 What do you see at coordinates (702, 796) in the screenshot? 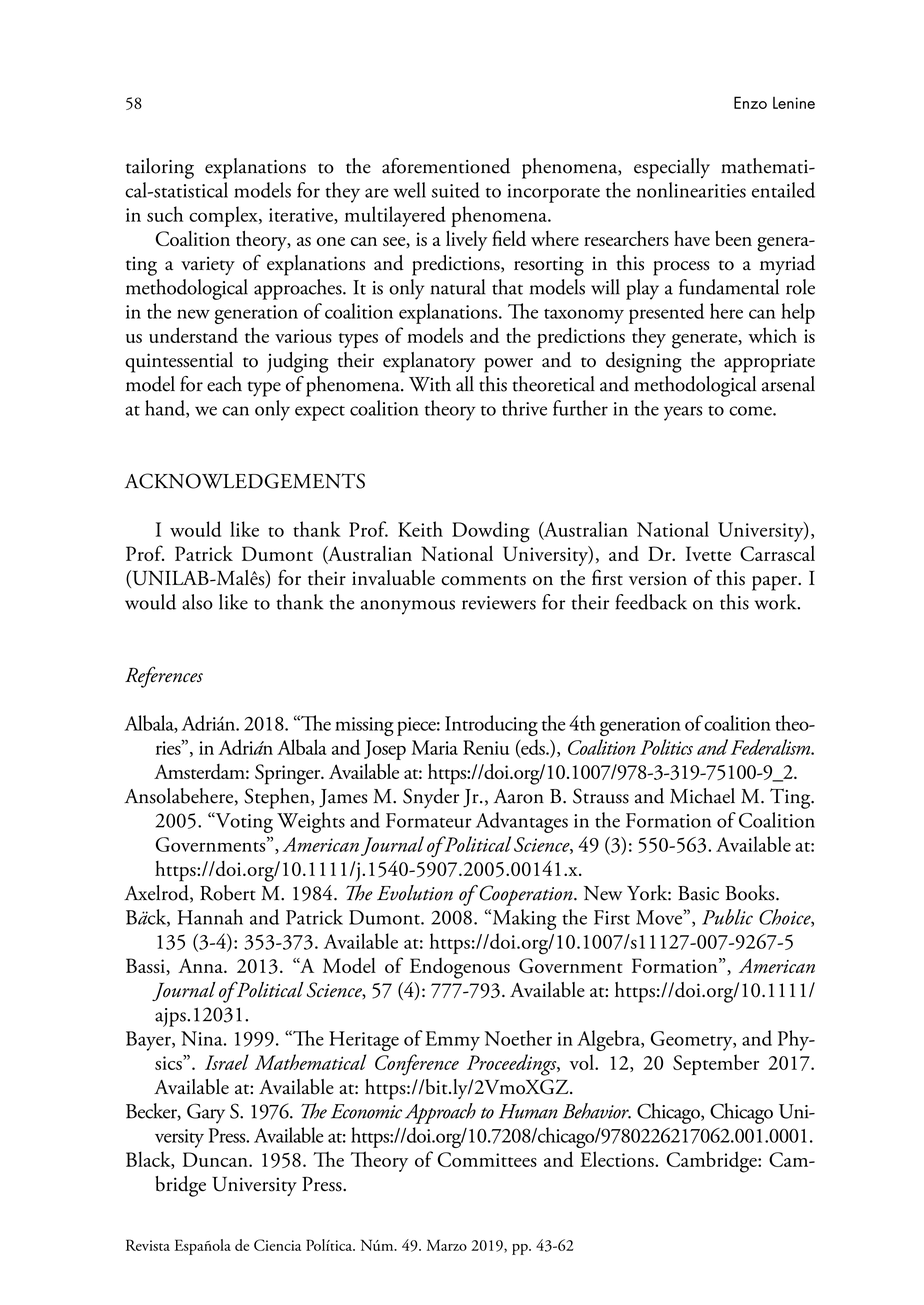
I see `Michael` at bounding box center [702, 796].
